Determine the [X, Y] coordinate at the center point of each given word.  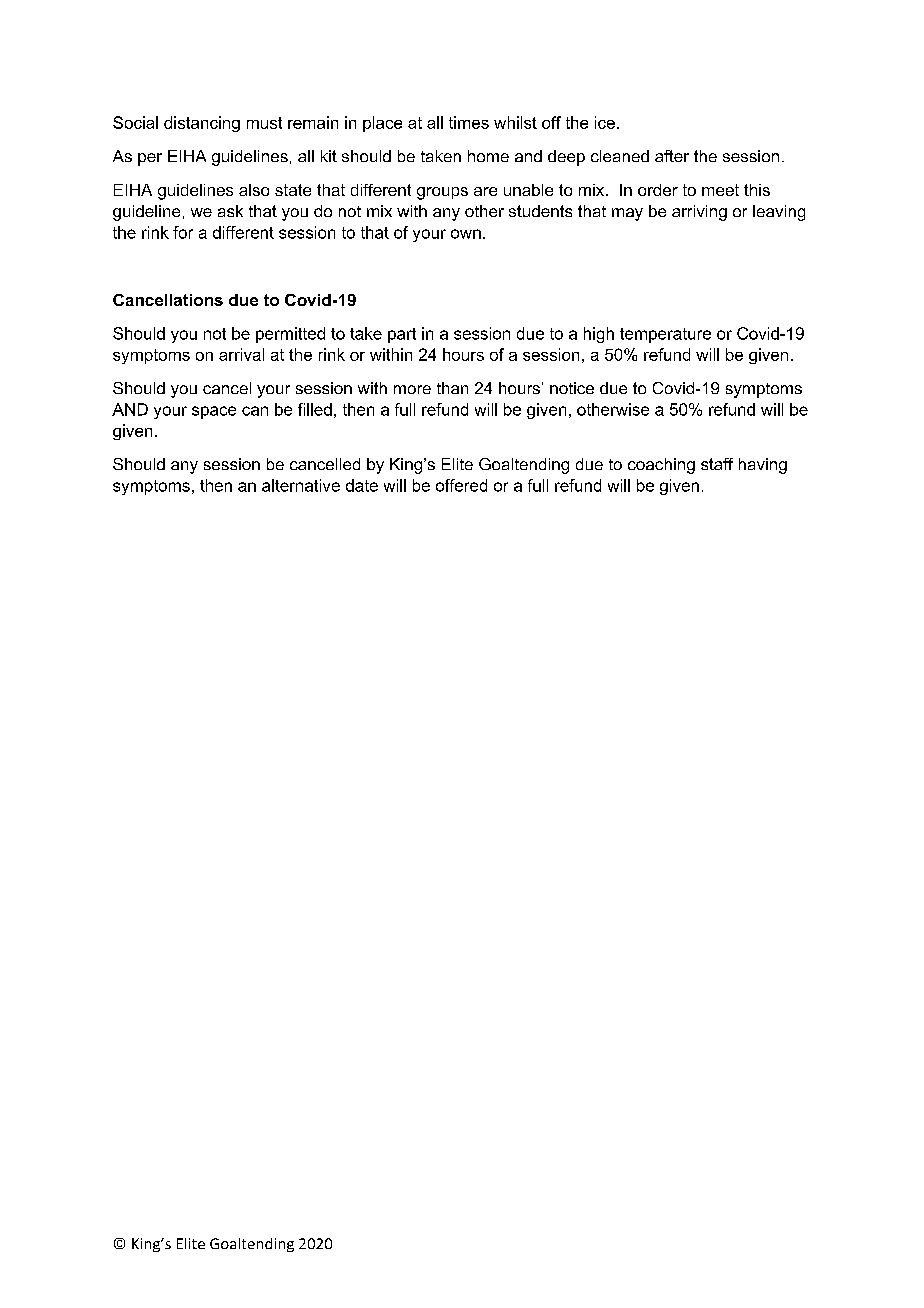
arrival [241, 354]
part [402, 335]
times [469, 122]
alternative [301, 485]
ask [230, 211]
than [452, 388]
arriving [699, 213]
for [183, 232]
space [214, 412]
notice [572, 388]
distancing [202, 124]
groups [442, 193]
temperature [665, 335]
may [627, 214]
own [466, 234]
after [672, 156]
